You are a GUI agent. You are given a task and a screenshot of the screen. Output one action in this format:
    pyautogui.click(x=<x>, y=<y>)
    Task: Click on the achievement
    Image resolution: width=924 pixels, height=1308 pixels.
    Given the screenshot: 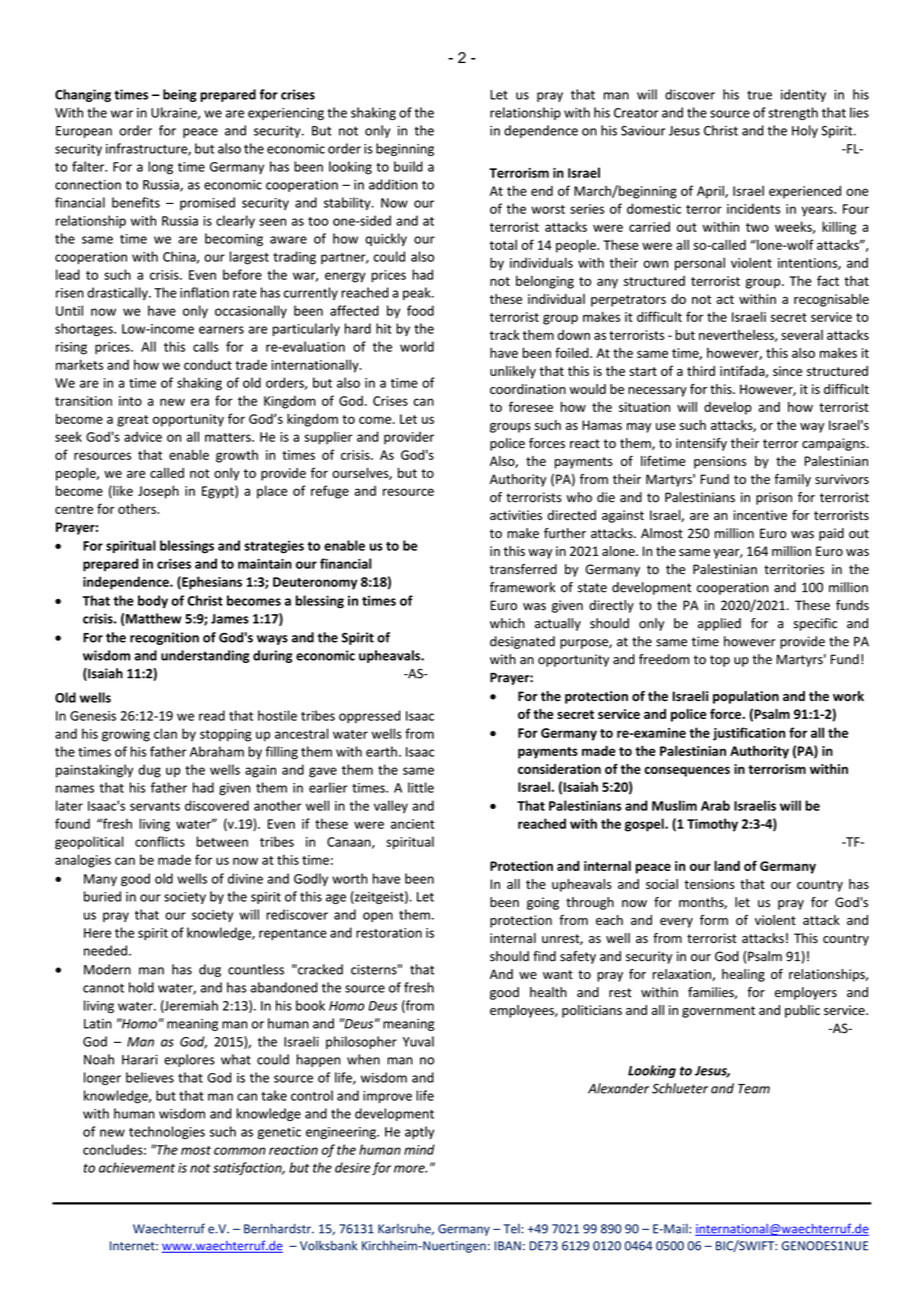 What is the action you would take?
    pyautogui.click(x=137, y=1167)
